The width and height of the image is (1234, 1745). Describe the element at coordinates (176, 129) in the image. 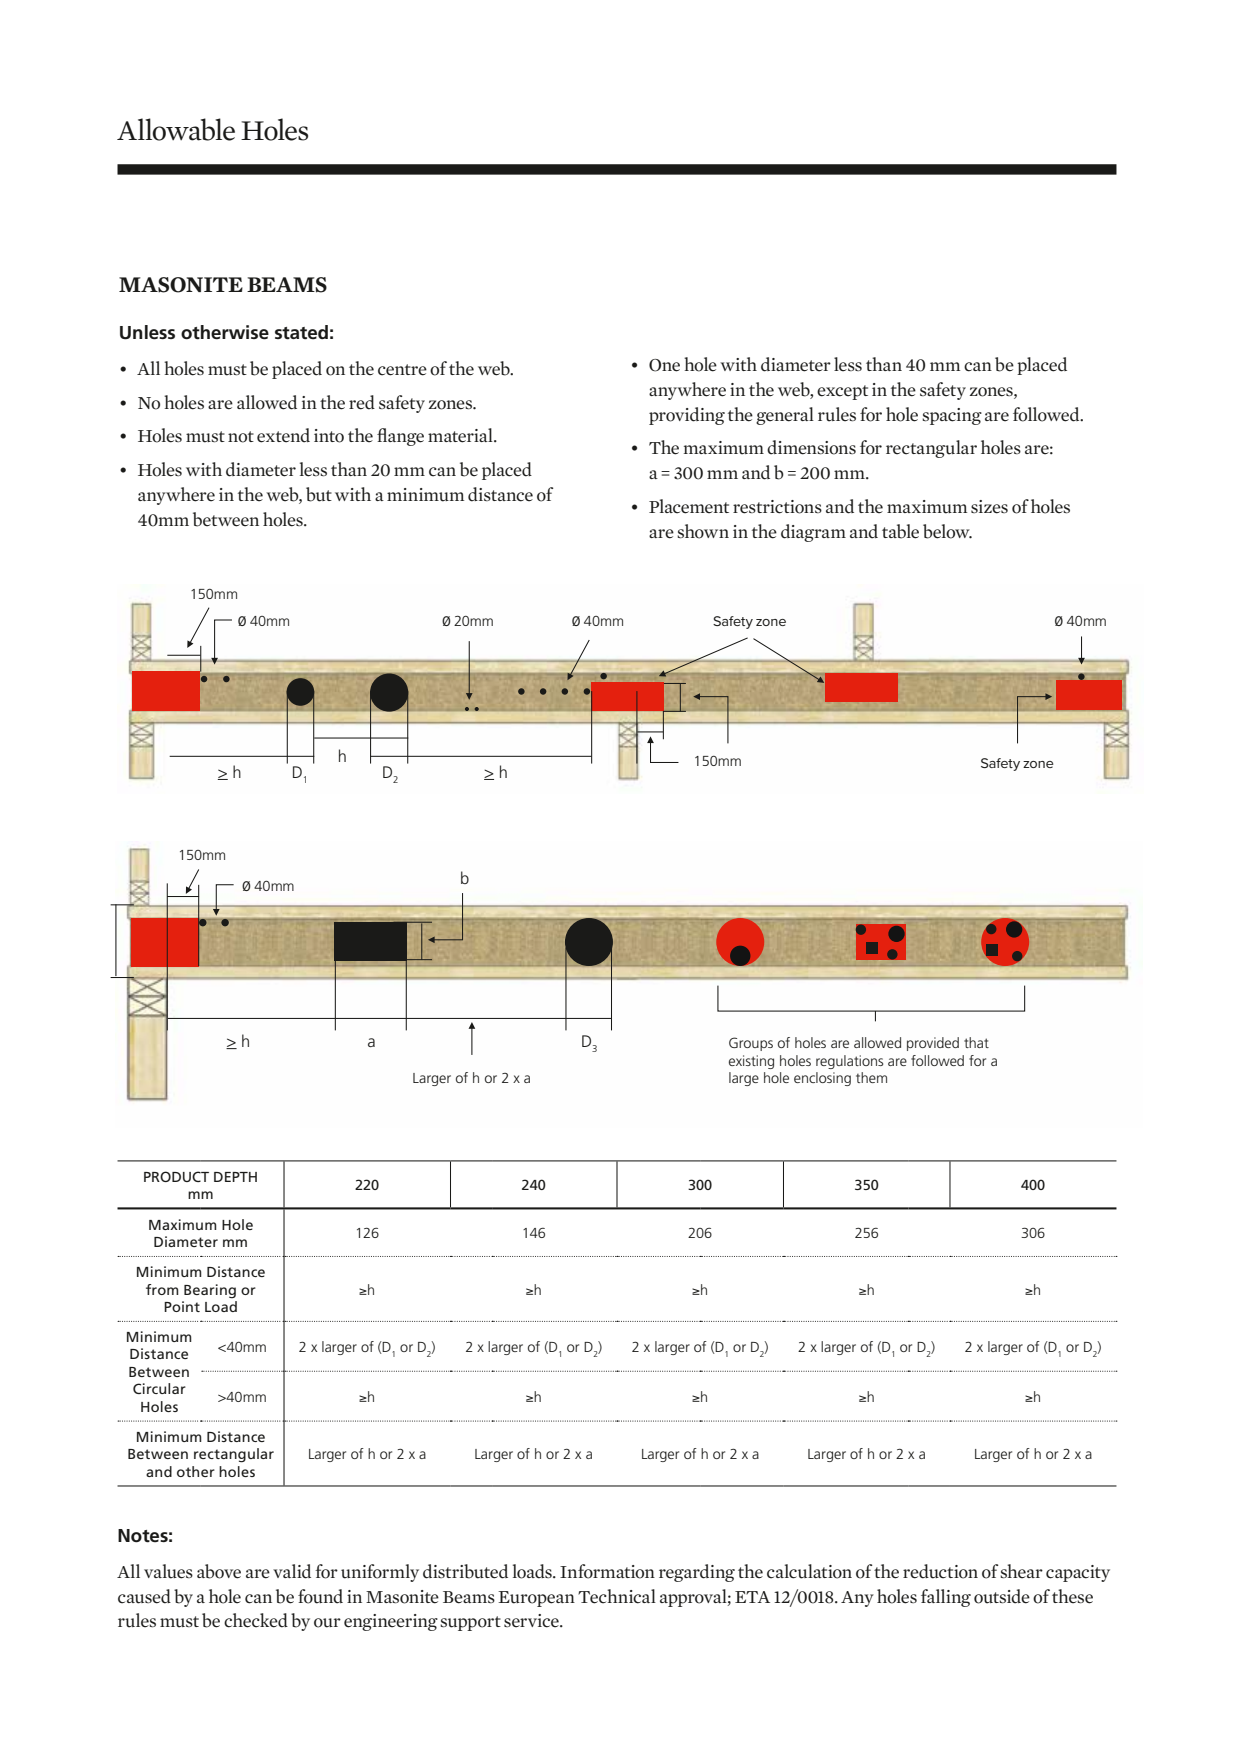

I see `Allowable` at that location.
